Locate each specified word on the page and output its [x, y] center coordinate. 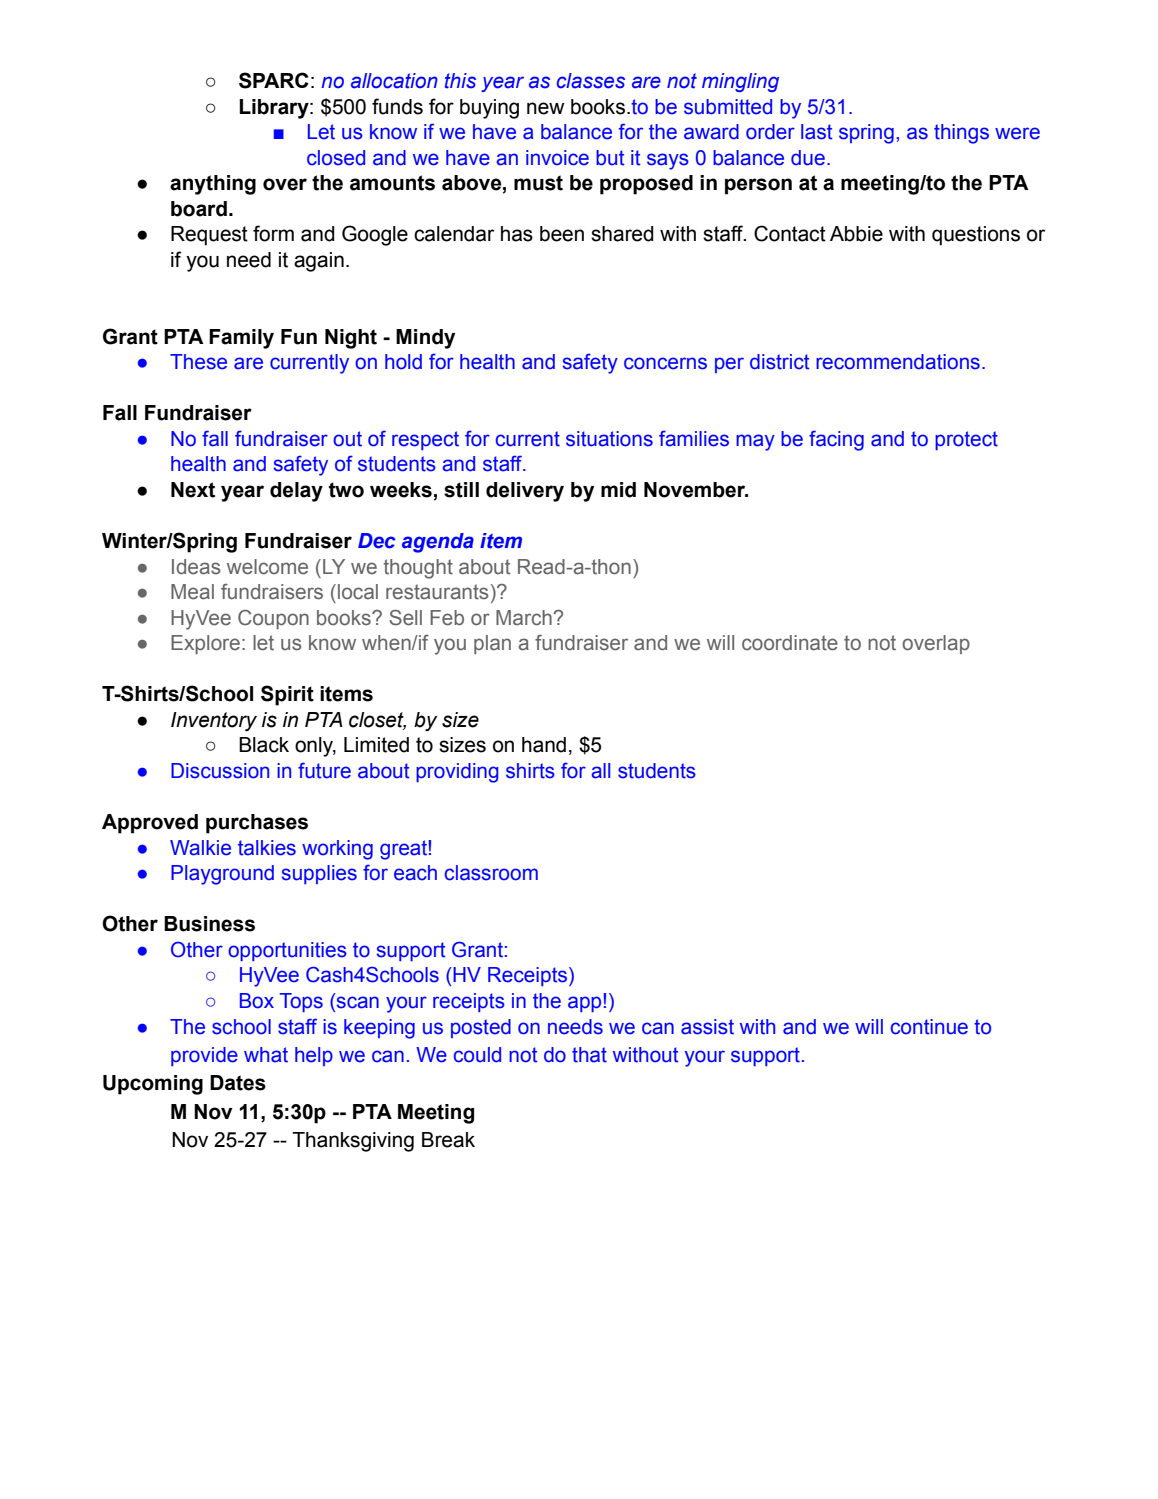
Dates [238, 1083]
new [545, 108]
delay [296, 492]
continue [929, 1027]
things [961, 134]
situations [609, 439]
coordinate [790, 643]
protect [966, 440]
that [589, 1055]
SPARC [274, 80]
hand [544, 745]
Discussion [220, 771]
